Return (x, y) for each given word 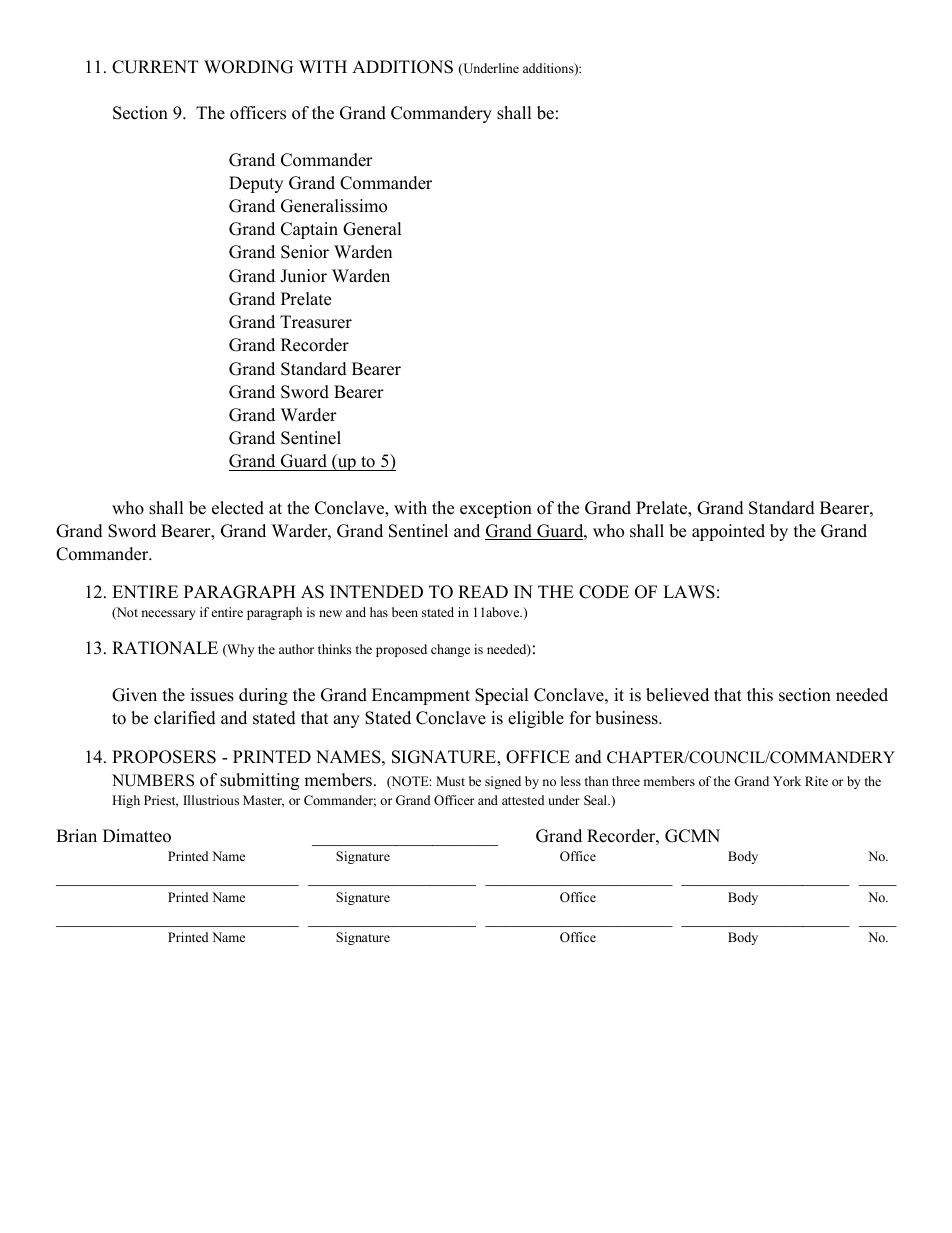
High (126, 801)
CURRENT (155, 67)
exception (496, 509)
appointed (728, 532)
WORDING (248, 67)
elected (238, 508)
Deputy (256, 184)
